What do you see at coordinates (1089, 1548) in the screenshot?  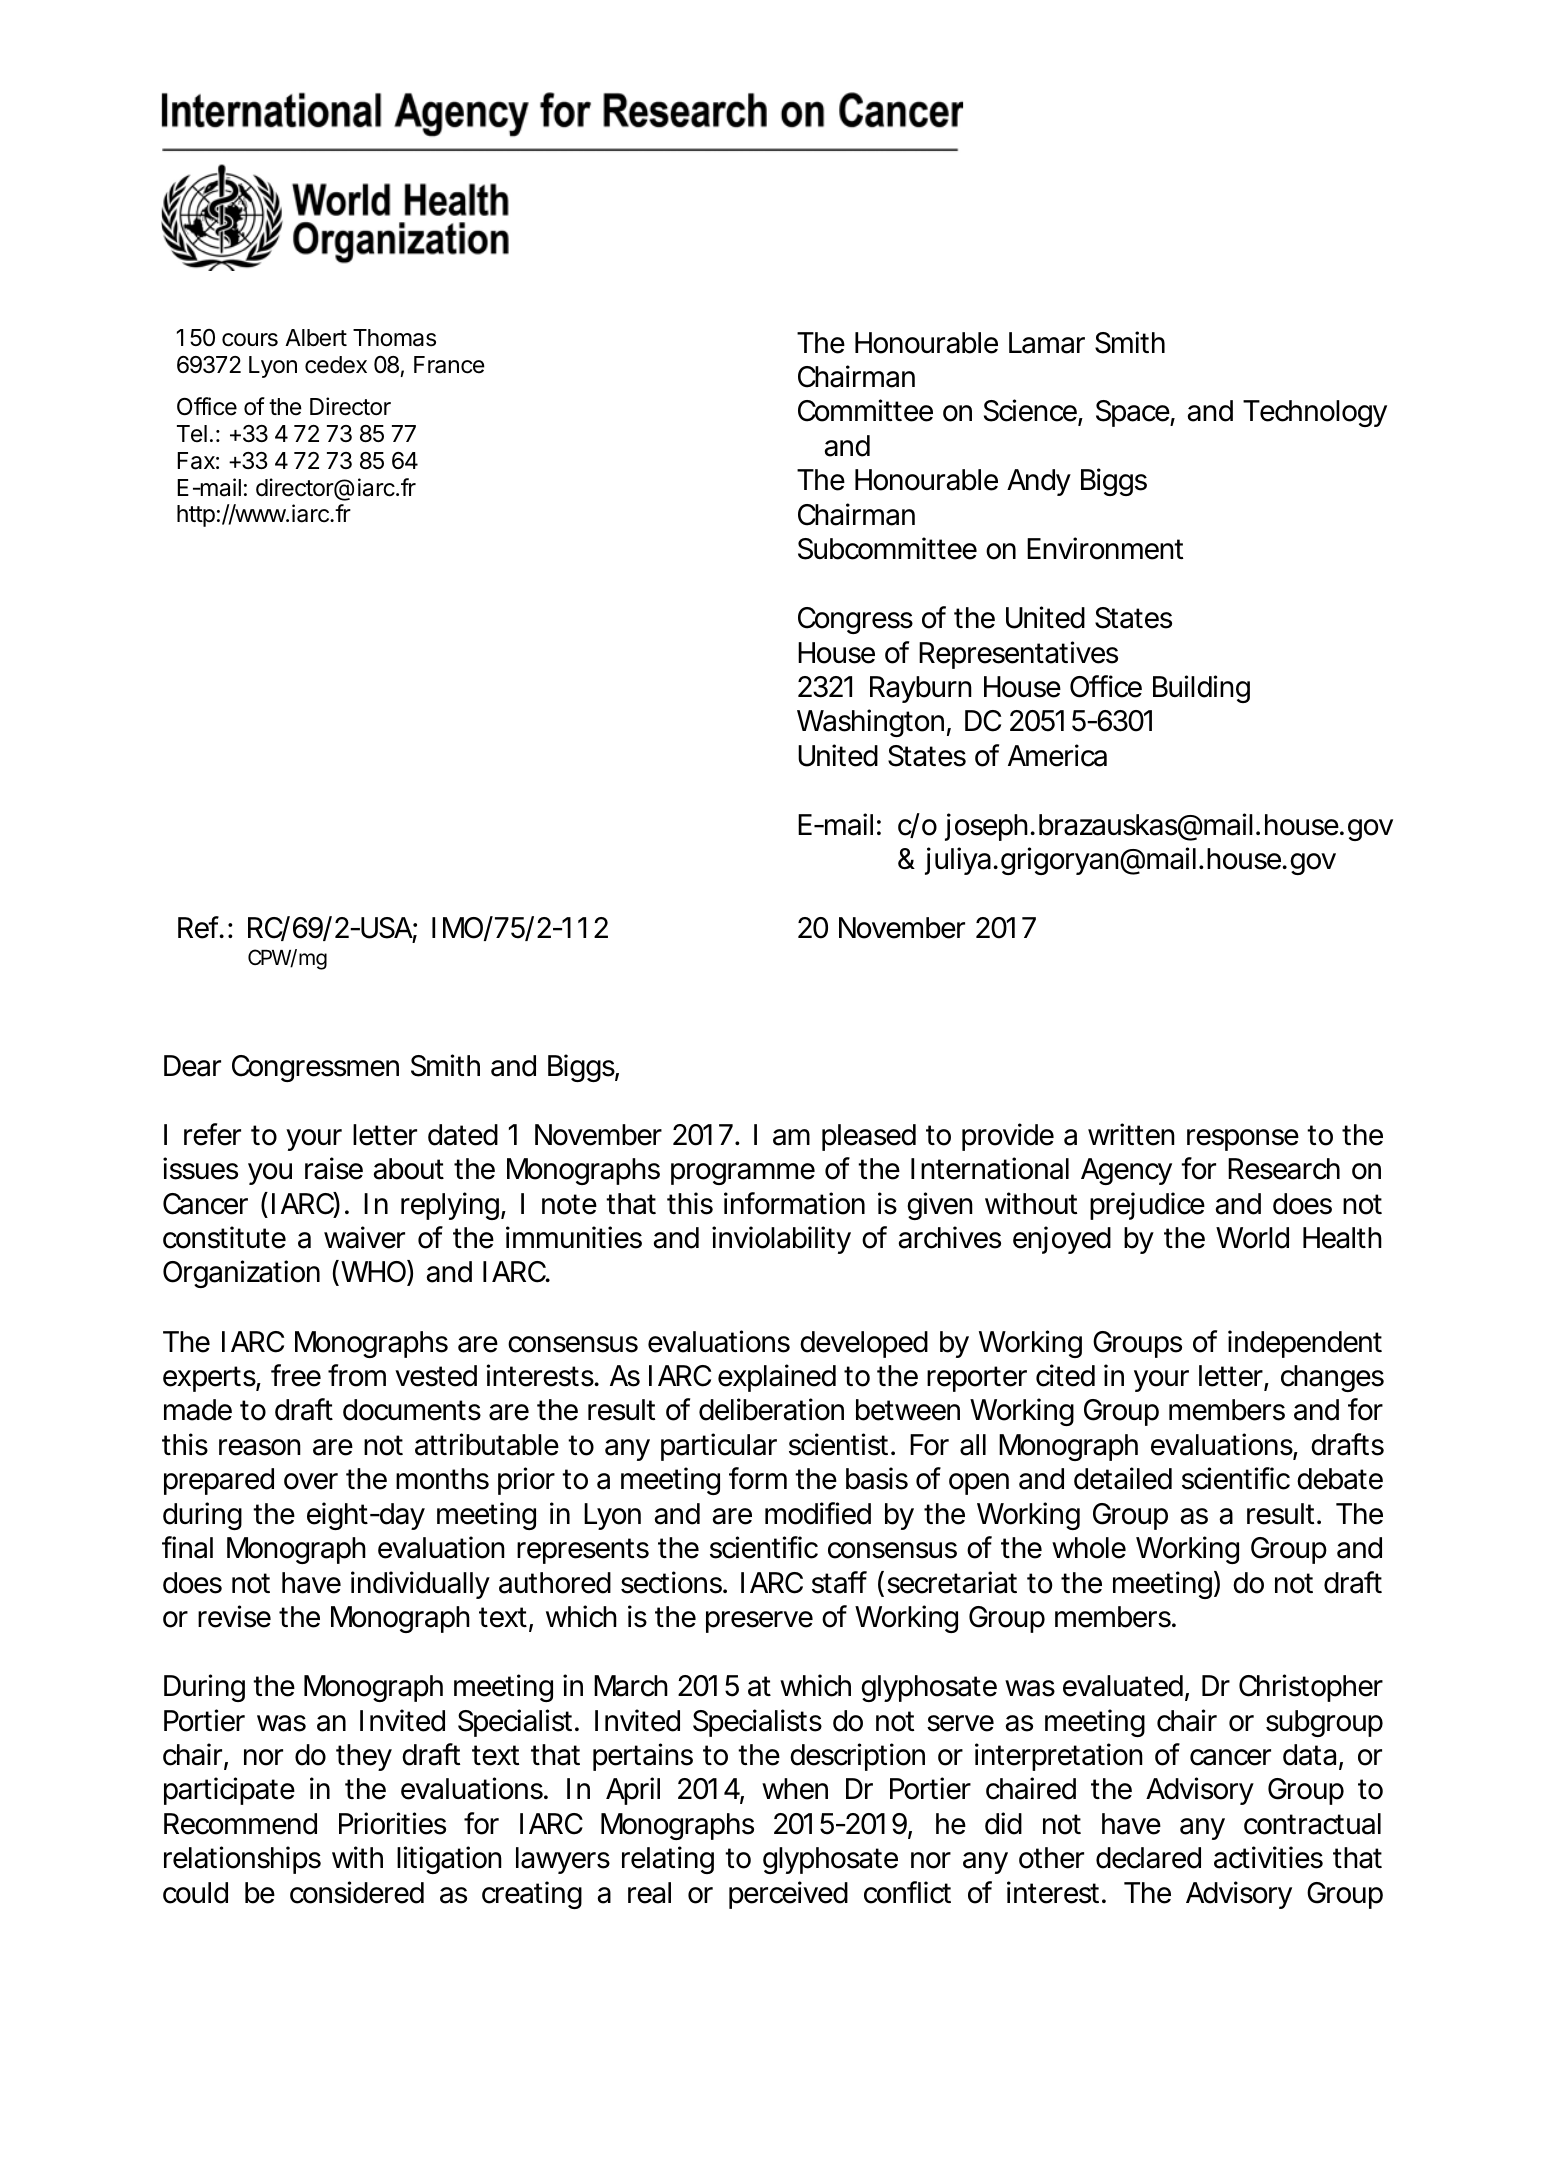 I see `whole` at bounding box center [1089, 1548].
